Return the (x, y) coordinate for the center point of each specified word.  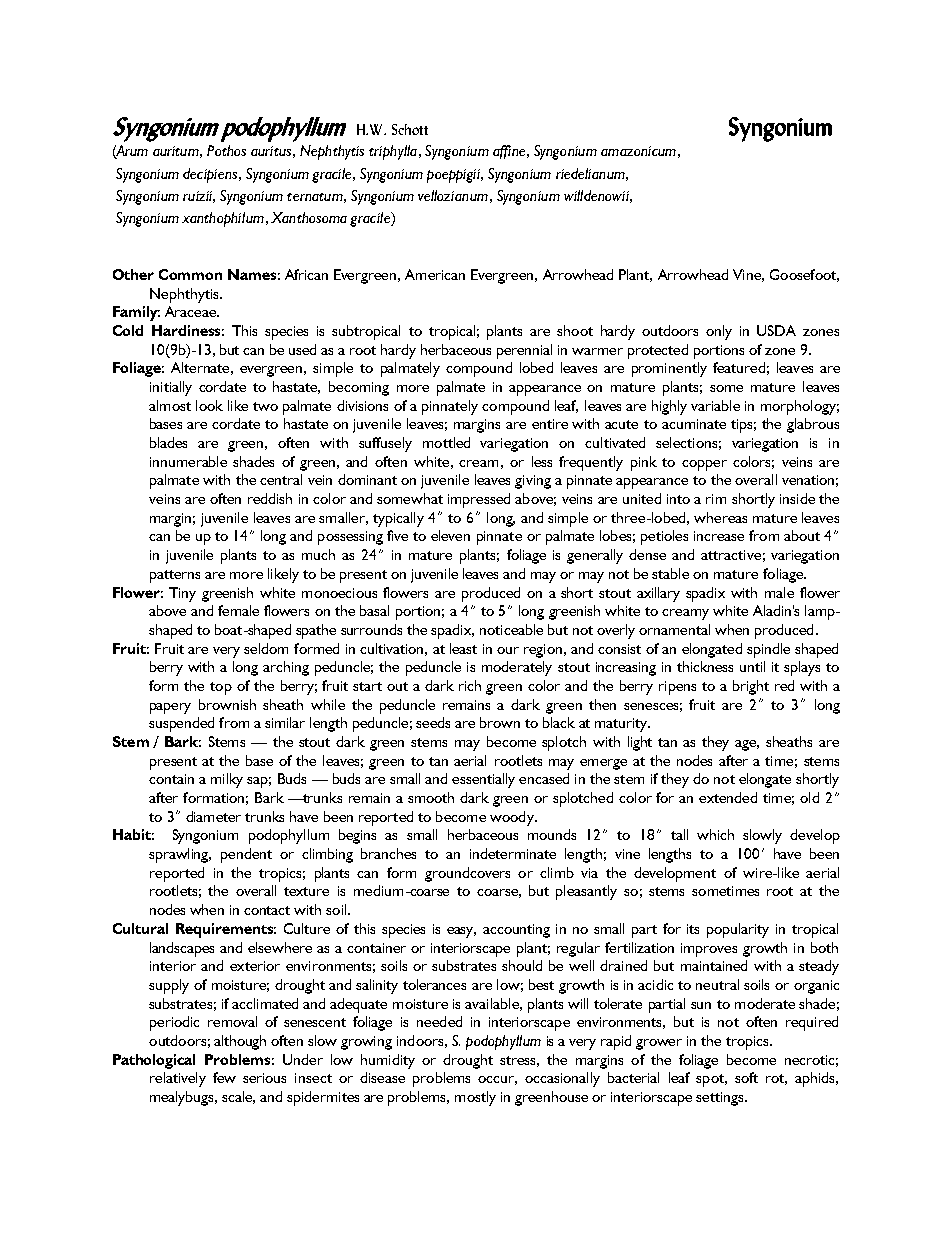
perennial (524, 351)
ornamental (674, 629)
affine (509, 152)
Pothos (226, 150)
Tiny (182, 594)
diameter (213, 816)
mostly (475, 1098)
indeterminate (513, 853)
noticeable (511, 629)
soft (746, 1077)
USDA (776, 330)
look (209, 405)
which (715, 834)
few (224, 1077)
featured (739, 367)
